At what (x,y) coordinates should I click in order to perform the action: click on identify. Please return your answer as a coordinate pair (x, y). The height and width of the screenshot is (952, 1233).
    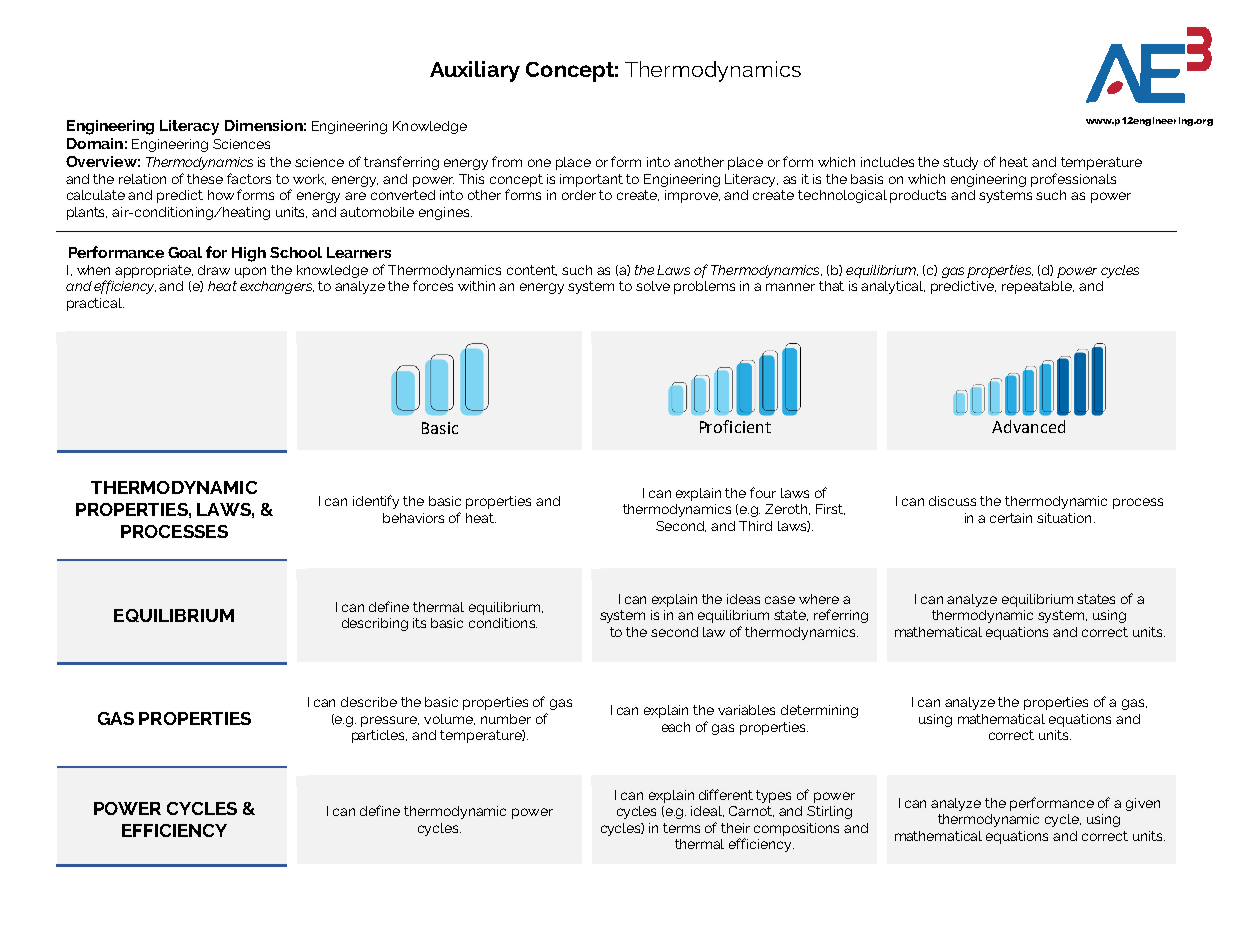
    Looking at the image, I should click on (376, 502).
